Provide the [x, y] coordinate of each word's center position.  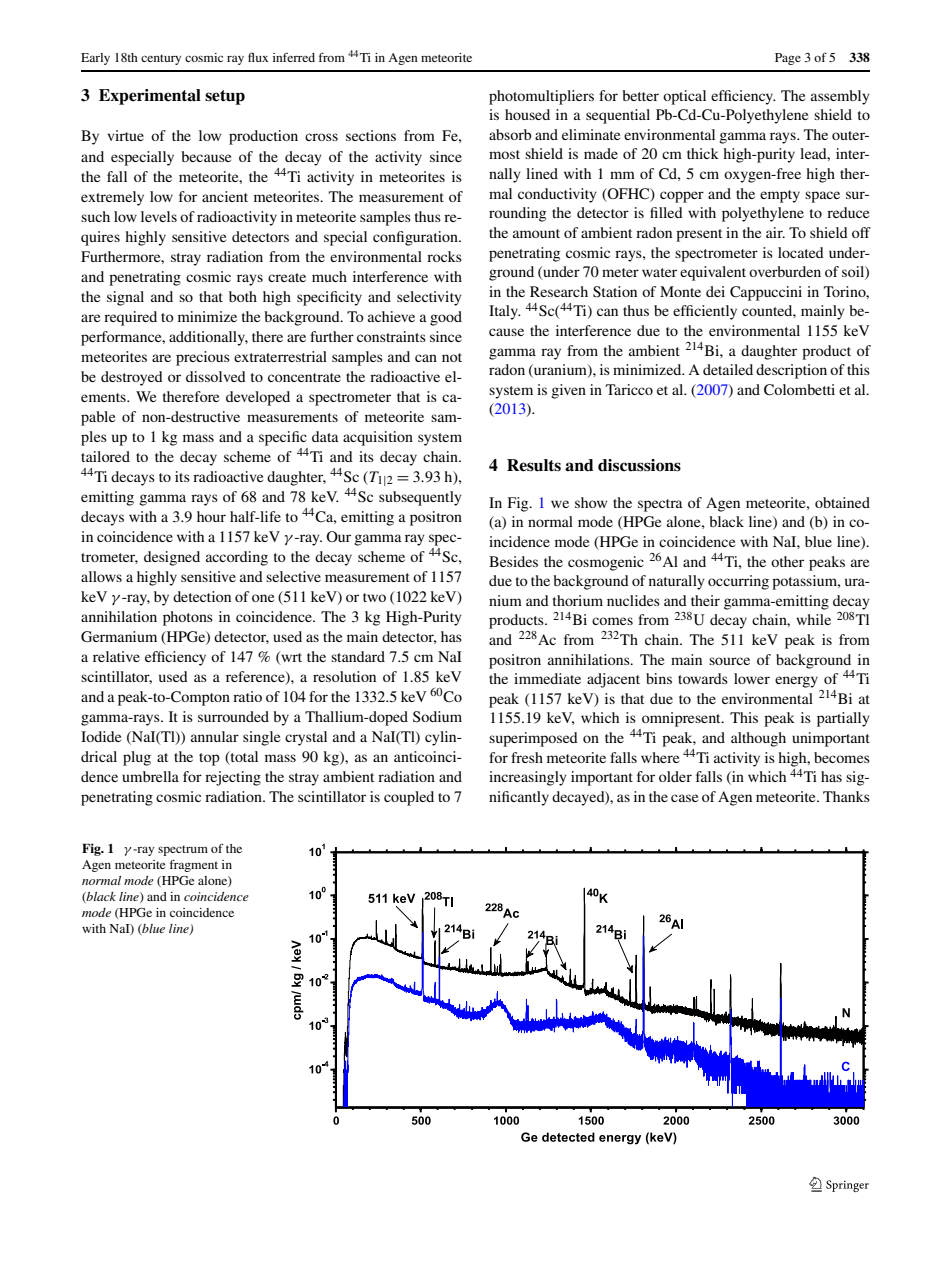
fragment [194, 865]
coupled [409, 798]
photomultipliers [541, 97]
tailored [105, 456]
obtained [842, 502]
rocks [444, 256]
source [729, 661]
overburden [785, 271]
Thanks [846, 796]
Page [788, 59]
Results [534, 465]
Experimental [150, 97]
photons [188, 618]
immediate [547, 678]
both [243, 296]
